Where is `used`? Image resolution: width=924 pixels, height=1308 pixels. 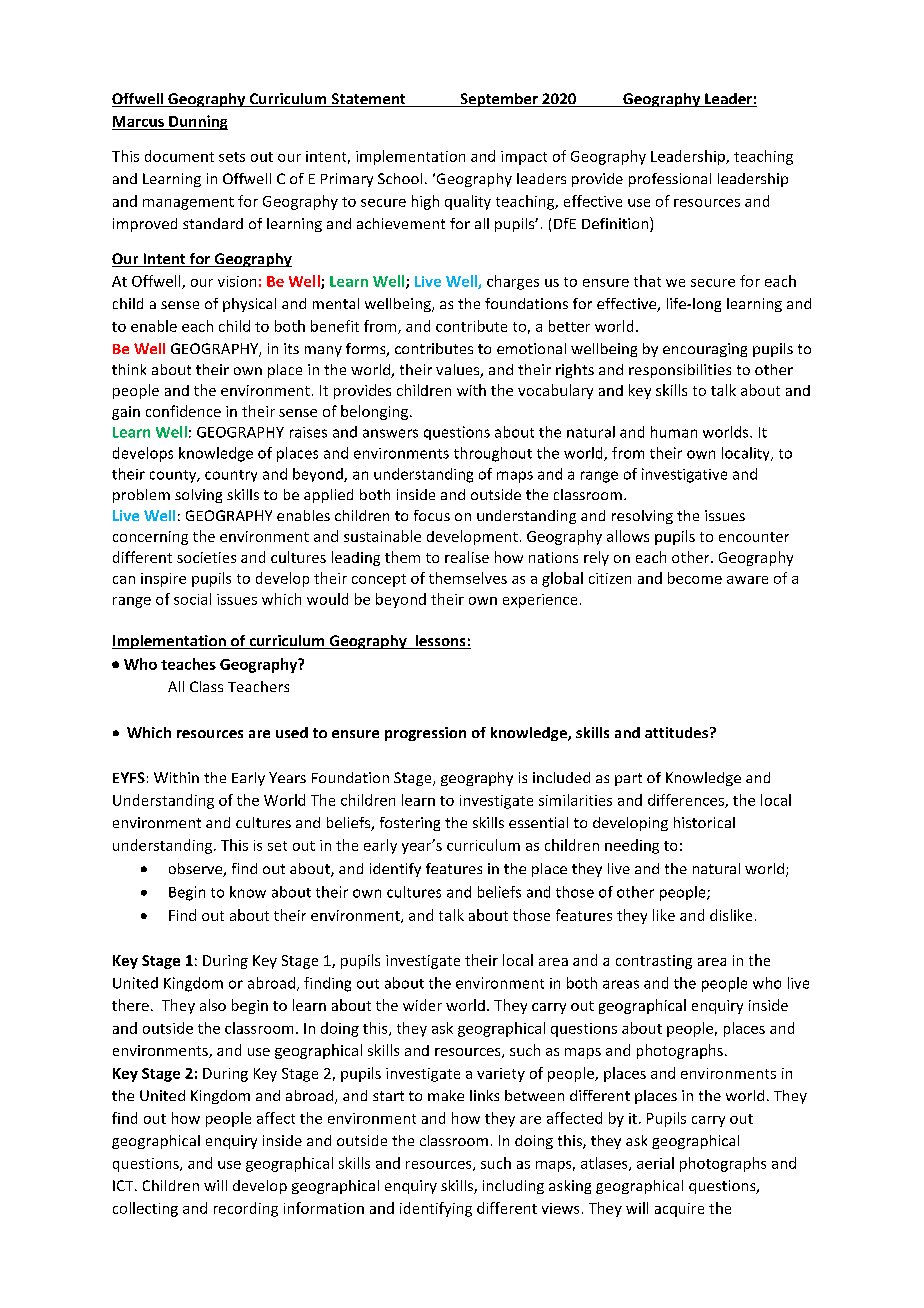 used is located at coordinates (292, 732).
